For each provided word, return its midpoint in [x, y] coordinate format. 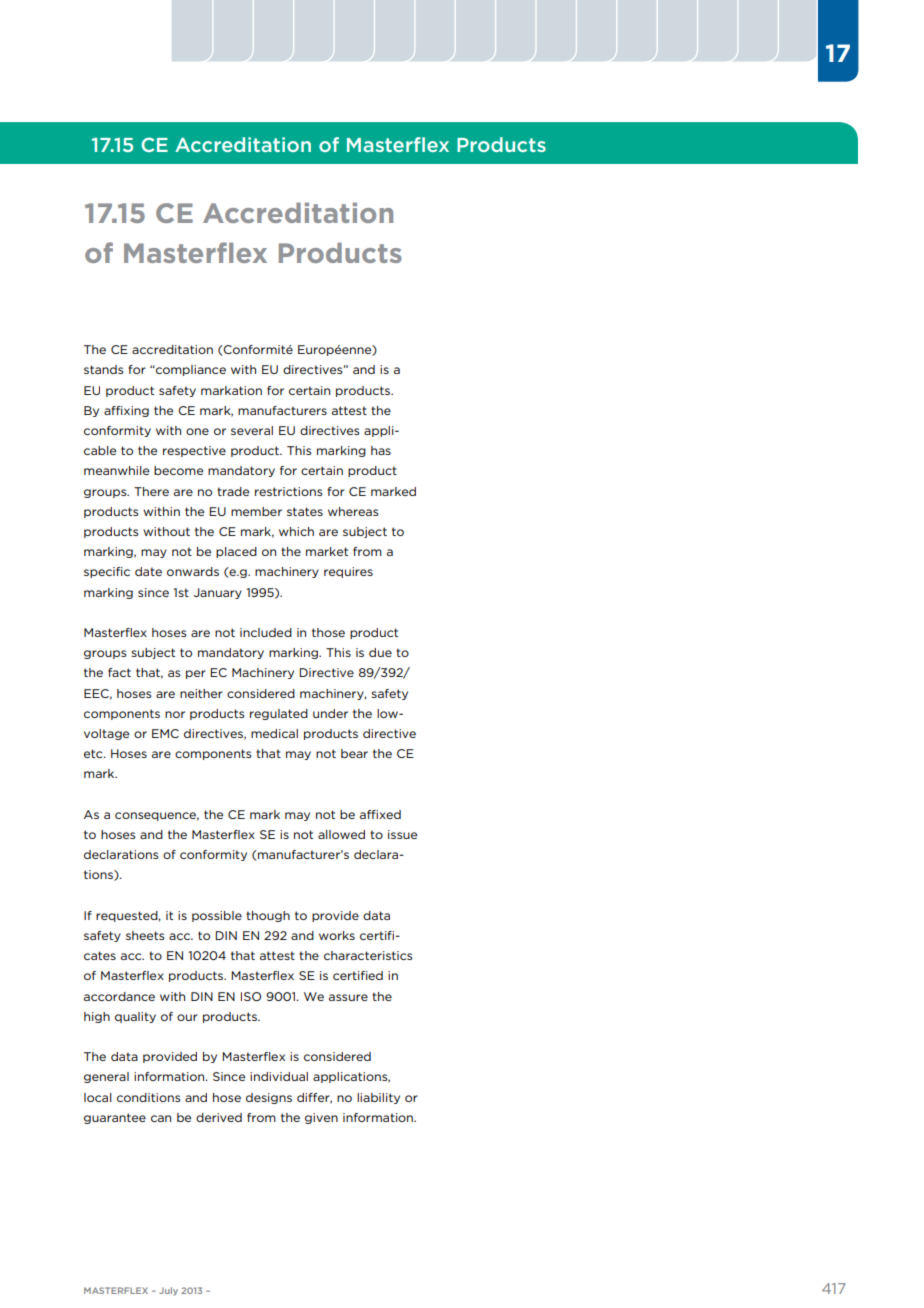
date [148, 571]
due [380, 652]
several [252, 430]
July [168, 1291]
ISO [251, 996]
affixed [380, 814]
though [268, 916]
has [381, 450]
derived [219, 1117]
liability [378, 1098]
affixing [126, 411]
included [266, 632]
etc [94, 753]
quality [135, 1017]
